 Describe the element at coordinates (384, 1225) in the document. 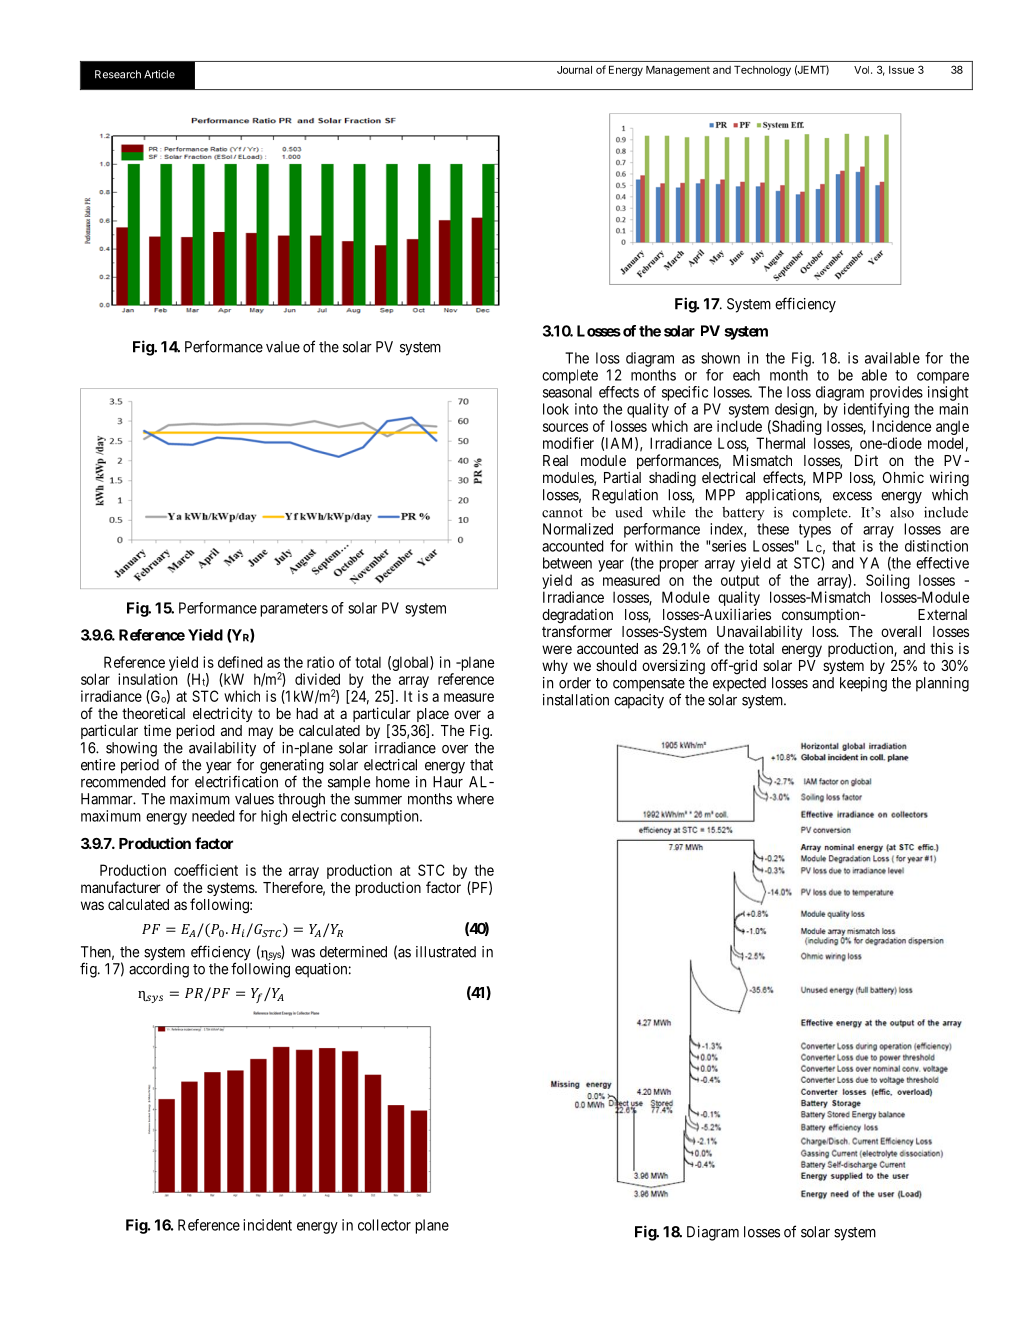

I see `collector` at that location.
